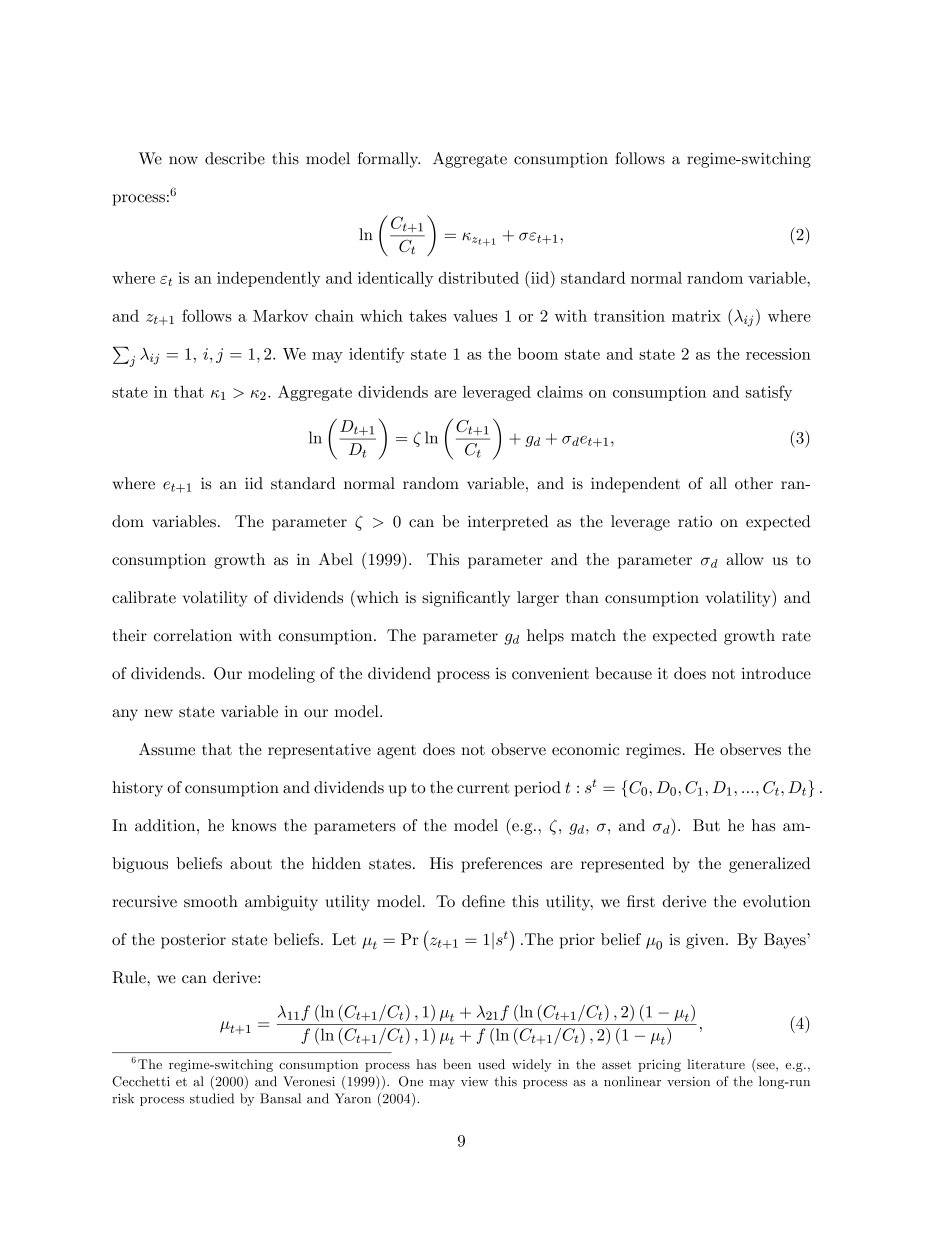 The width and height of the document is (952, 1233). What do you see at coordinates (235, 158) in the document?
I see `describe` at bounding box center [235, 158].
